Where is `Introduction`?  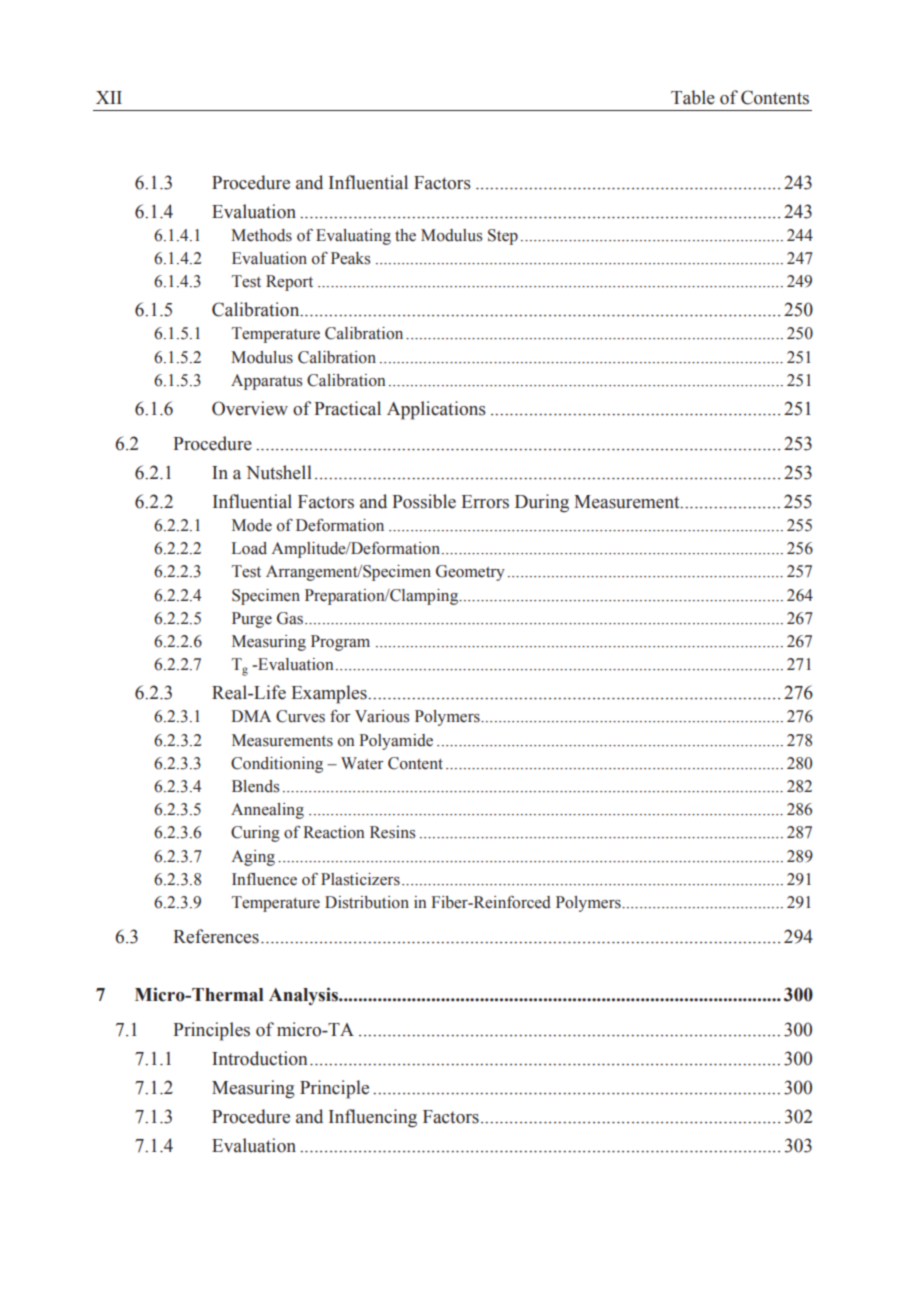
Introduction is located at coordinates (260, 1058).
